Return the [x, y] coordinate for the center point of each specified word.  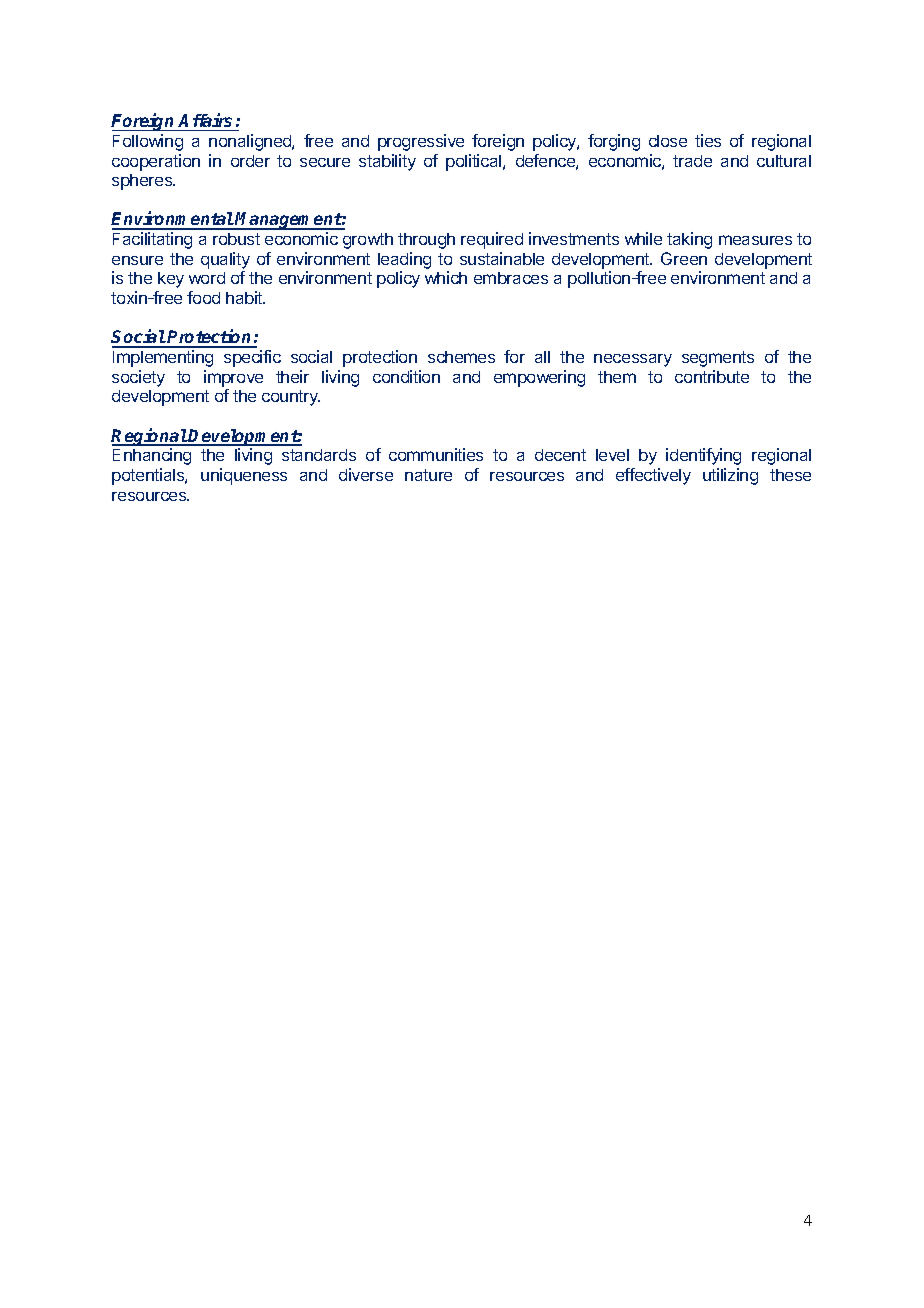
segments [718, 359]
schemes [461, 357]
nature [428, 475]
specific [252, 358]
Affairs [205, 120]
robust [236, 239]
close [668, 141]
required [492, 240]
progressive [421, 142]
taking [689, 240]
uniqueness [244, 476]
